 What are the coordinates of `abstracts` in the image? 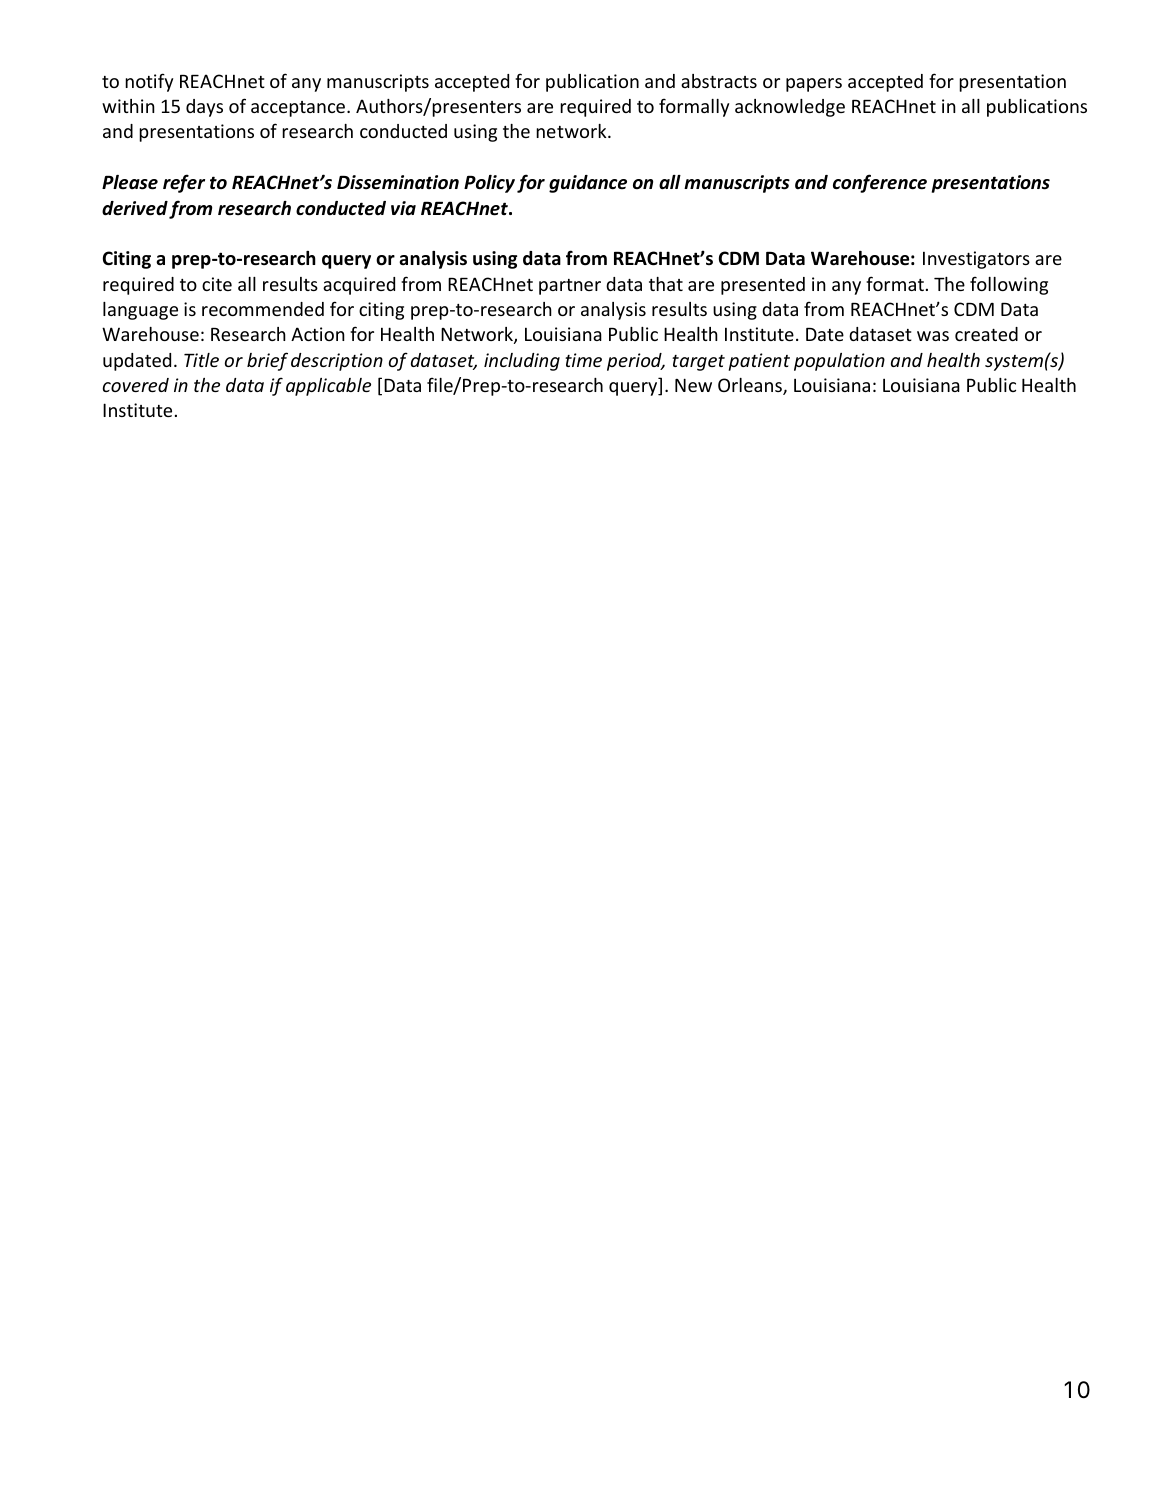 It's located at (719, 81).
